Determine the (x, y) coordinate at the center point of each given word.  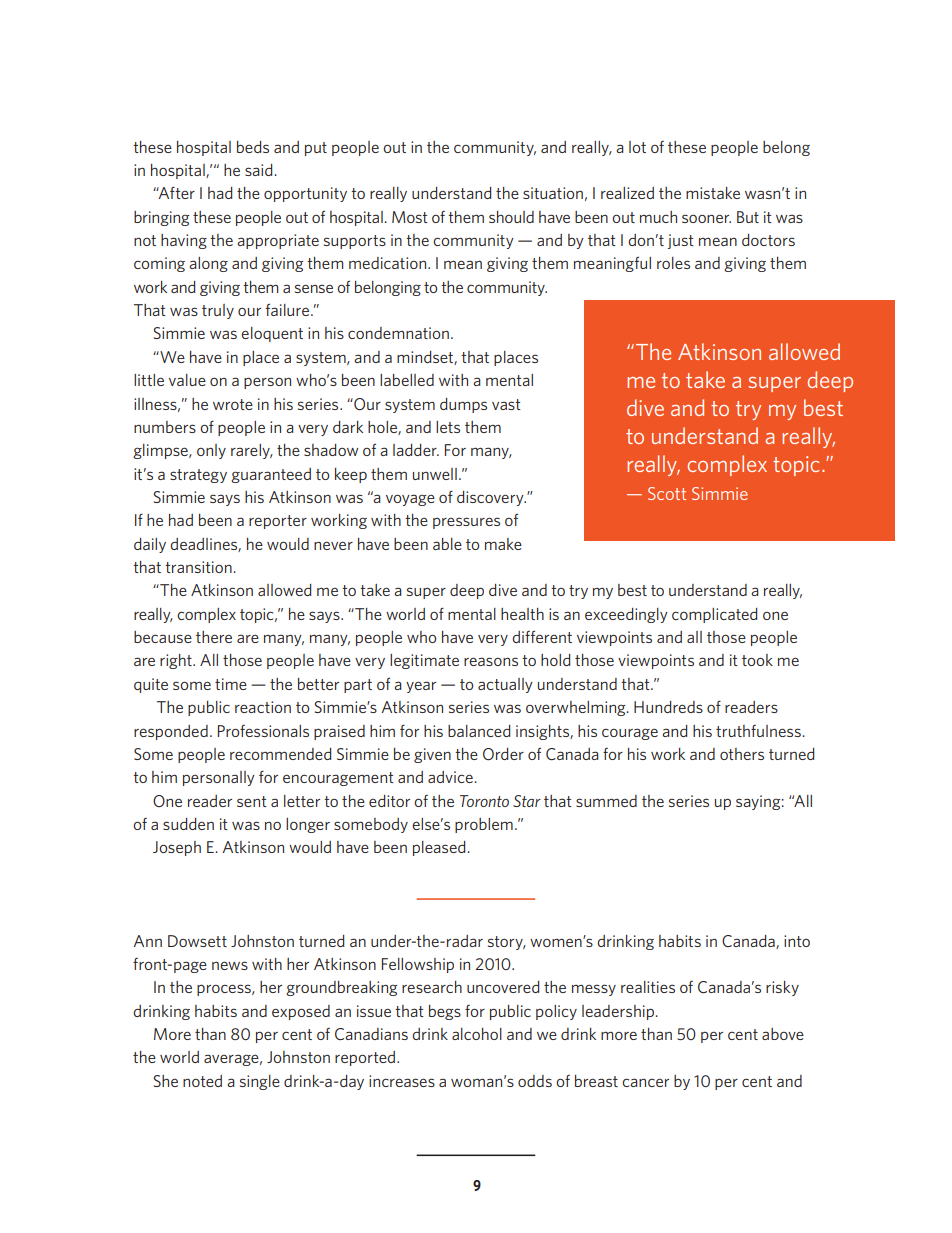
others (742, 754)
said (260, 170)
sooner (706, 218)
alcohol (477, 1034)
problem (484, 825)
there (214, 637)
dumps (463, 405)
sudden (188, 824)
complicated (714, 615)
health (522, 614)
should (511, 217)
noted (202, 1081)
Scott (667, 493)
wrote (233, 404)
